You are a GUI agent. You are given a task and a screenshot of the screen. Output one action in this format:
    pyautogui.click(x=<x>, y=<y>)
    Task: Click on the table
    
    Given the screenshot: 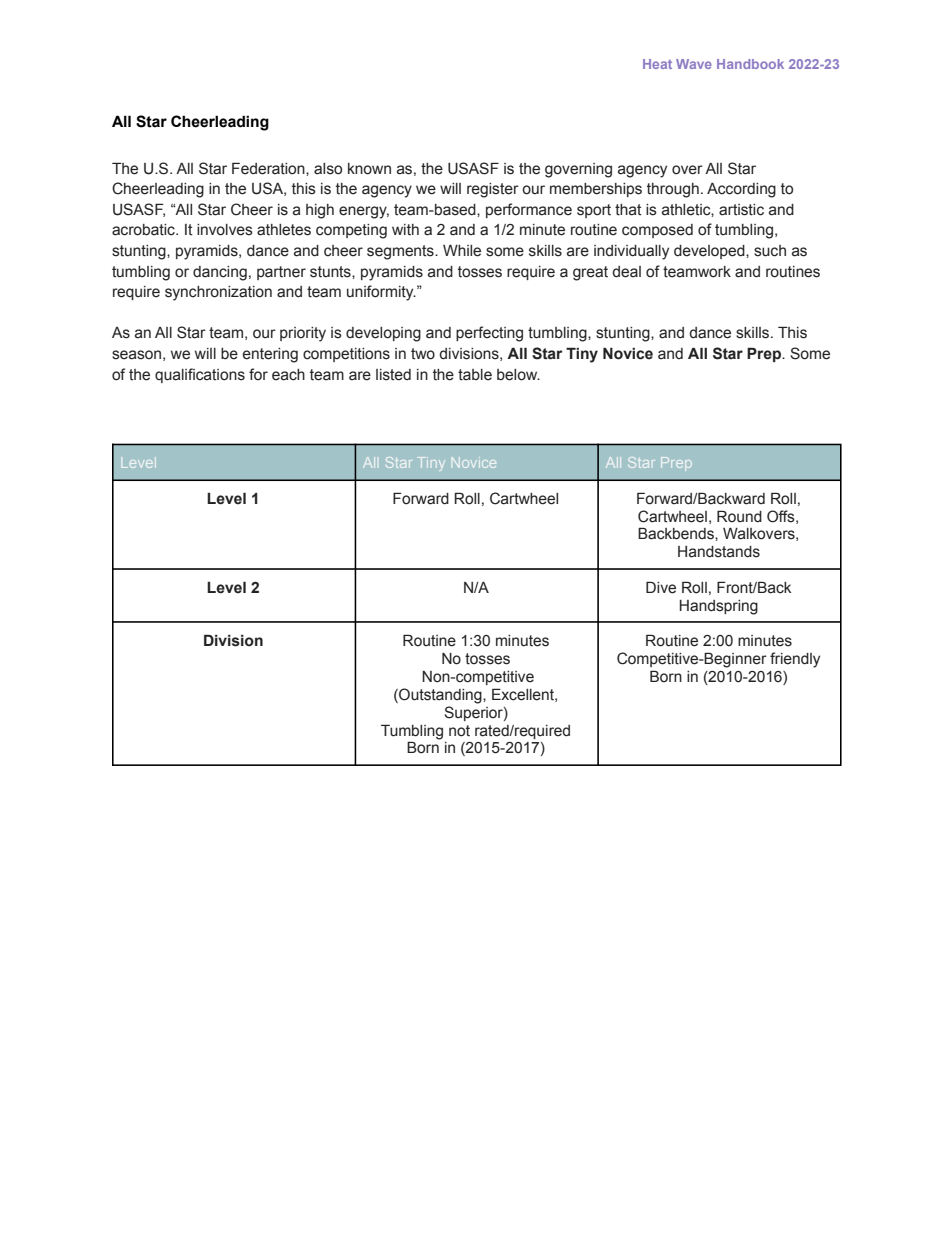 What is the action you would take?
    pyautogui.click(x=475, y=375)
